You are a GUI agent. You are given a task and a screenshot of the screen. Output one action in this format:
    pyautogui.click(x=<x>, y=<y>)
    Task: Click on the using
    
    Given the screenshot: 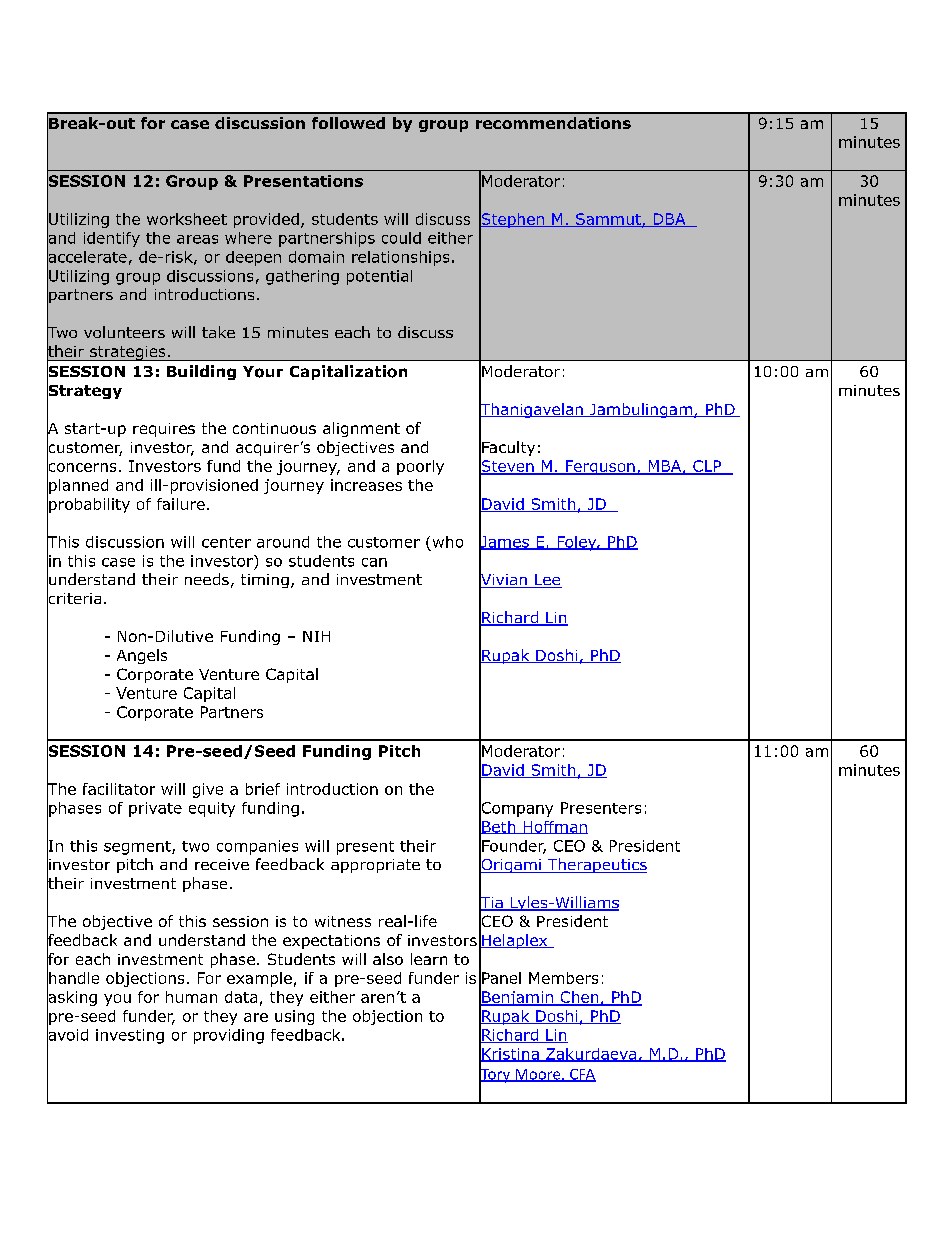 What is the action you would take?
    pyautogui.click(x=294, y=1017)
